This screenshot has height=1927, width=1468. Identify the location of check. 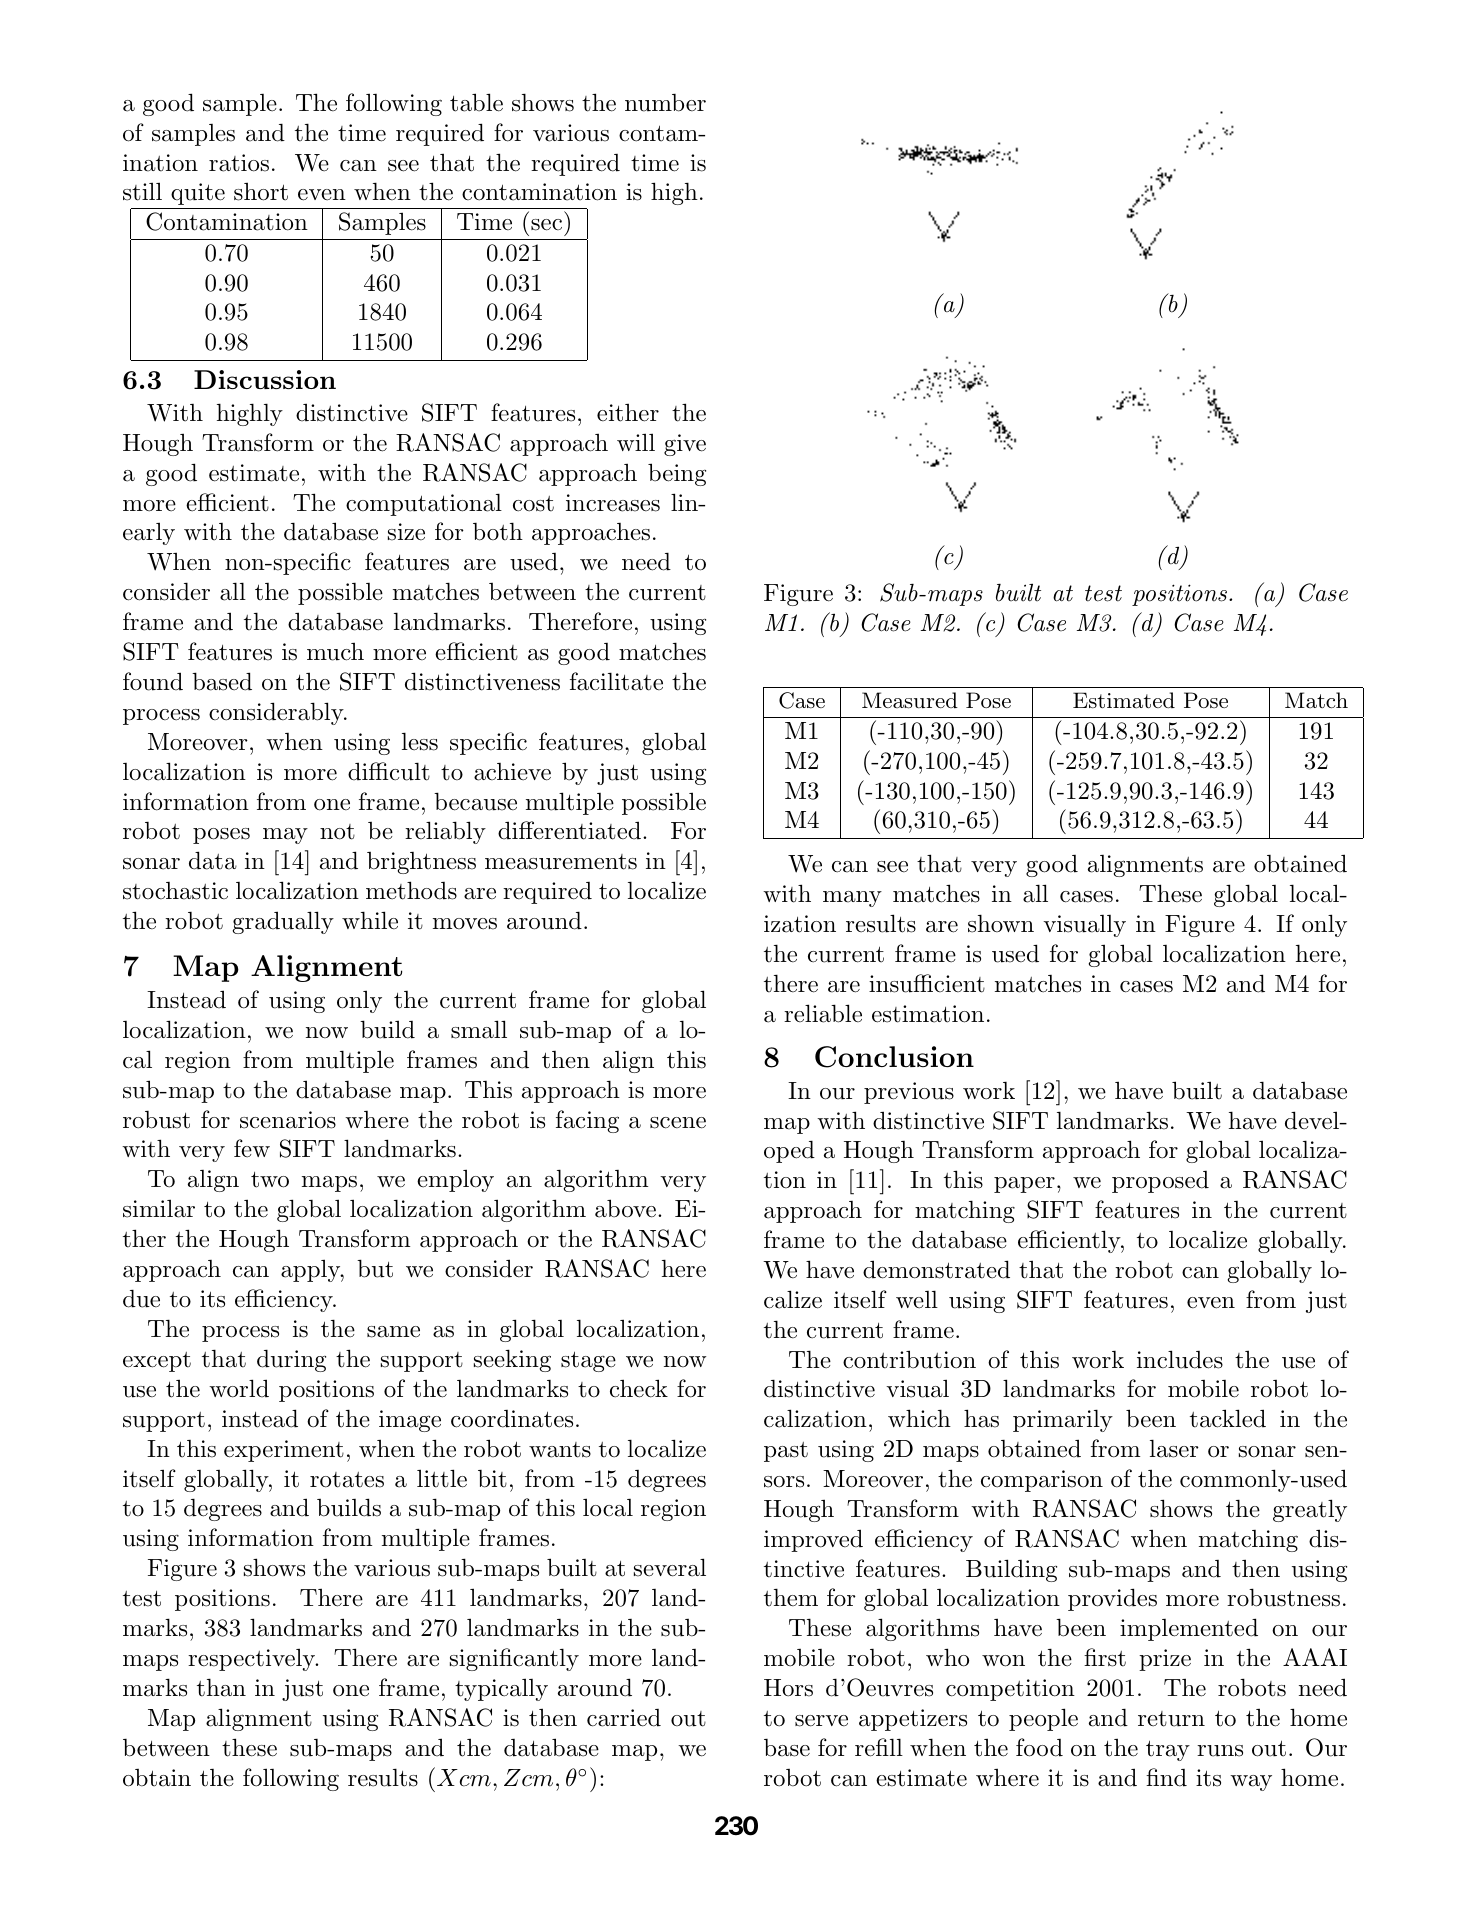
(639, 1388).
